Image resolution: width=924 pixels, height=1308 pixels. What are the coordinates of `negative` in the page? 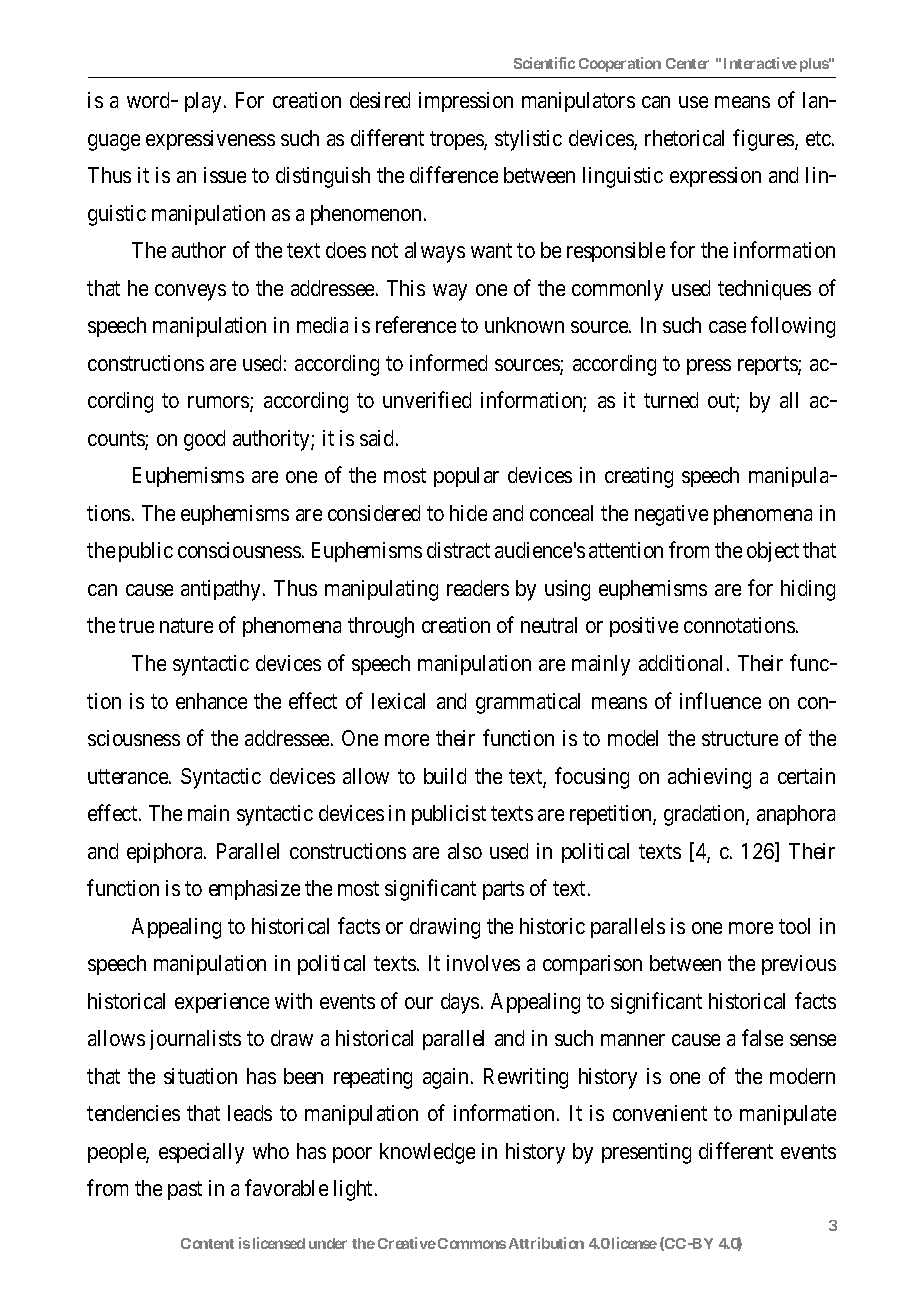 It's located at (671, 515).
